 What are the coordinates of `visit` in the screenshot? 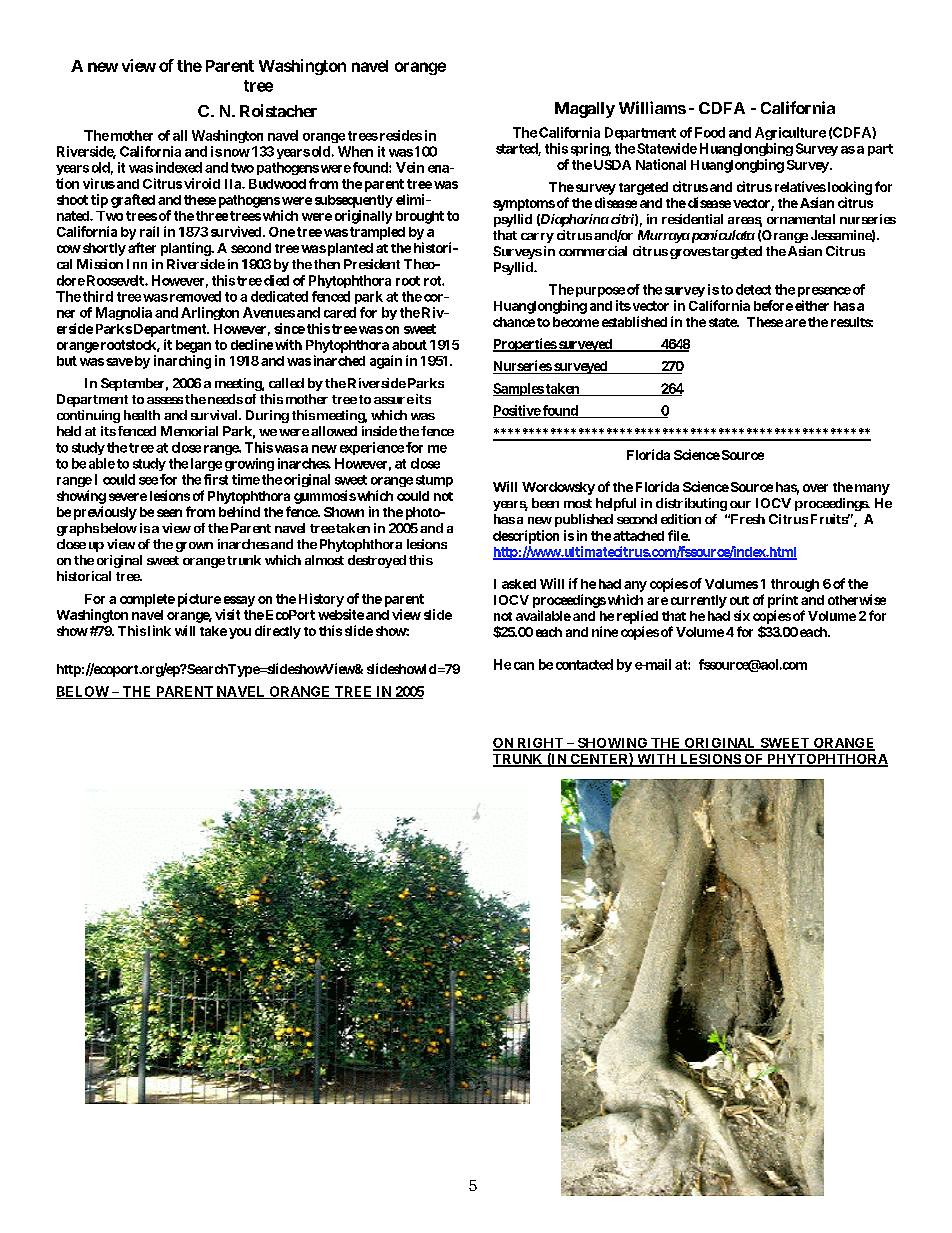 It's located at (227, 614).
